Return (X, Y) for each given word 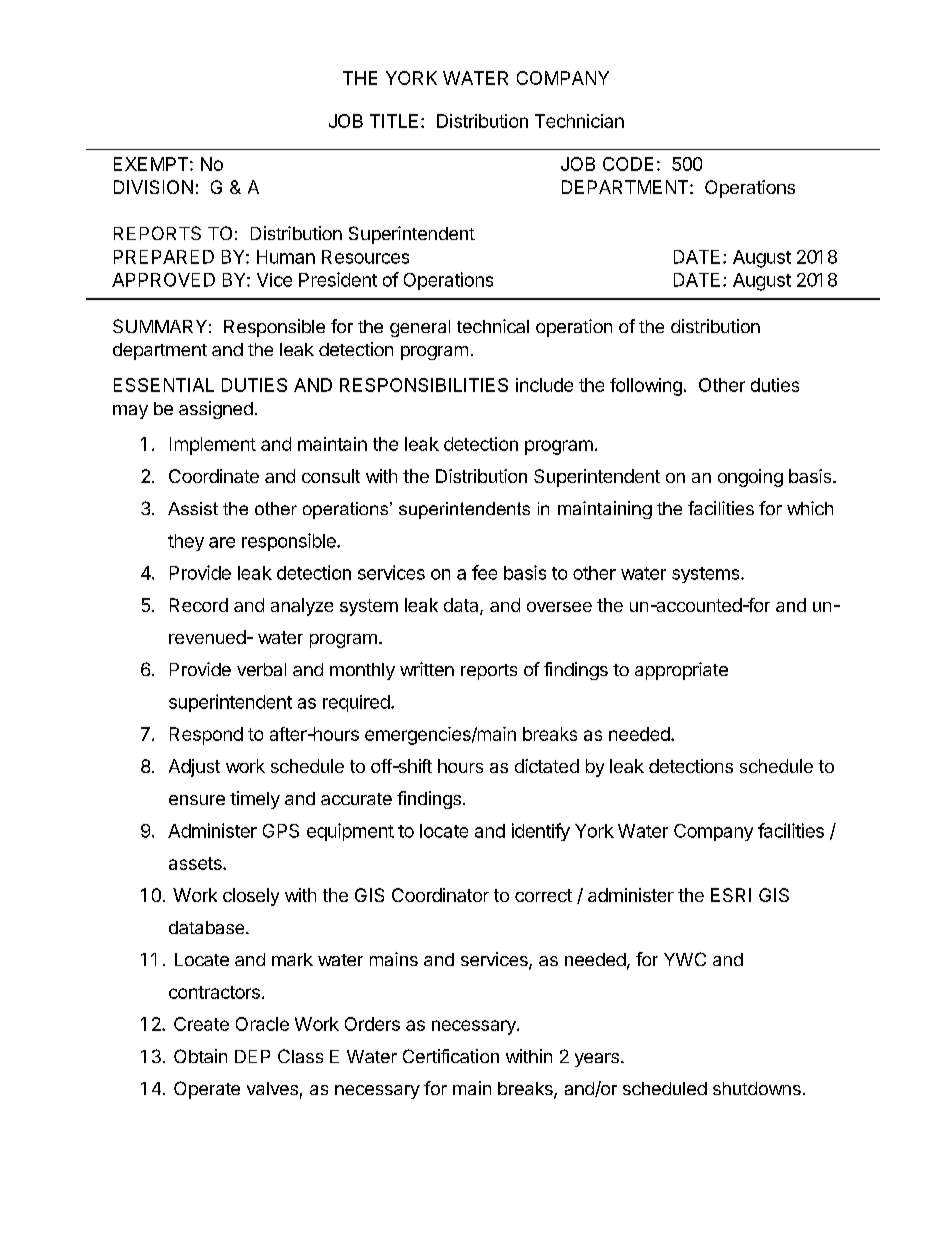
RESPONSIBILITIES (424, 385)
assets (196, 863)
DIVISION (153, 187)
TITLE (394, 121)
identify (541, 832)
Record (199, 605)
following (646, 387)
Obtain (200, 1056)
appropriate (681, 671)
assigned (216, 410)
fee (484, 572)
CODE (628, 164)
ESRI (731, 895)
